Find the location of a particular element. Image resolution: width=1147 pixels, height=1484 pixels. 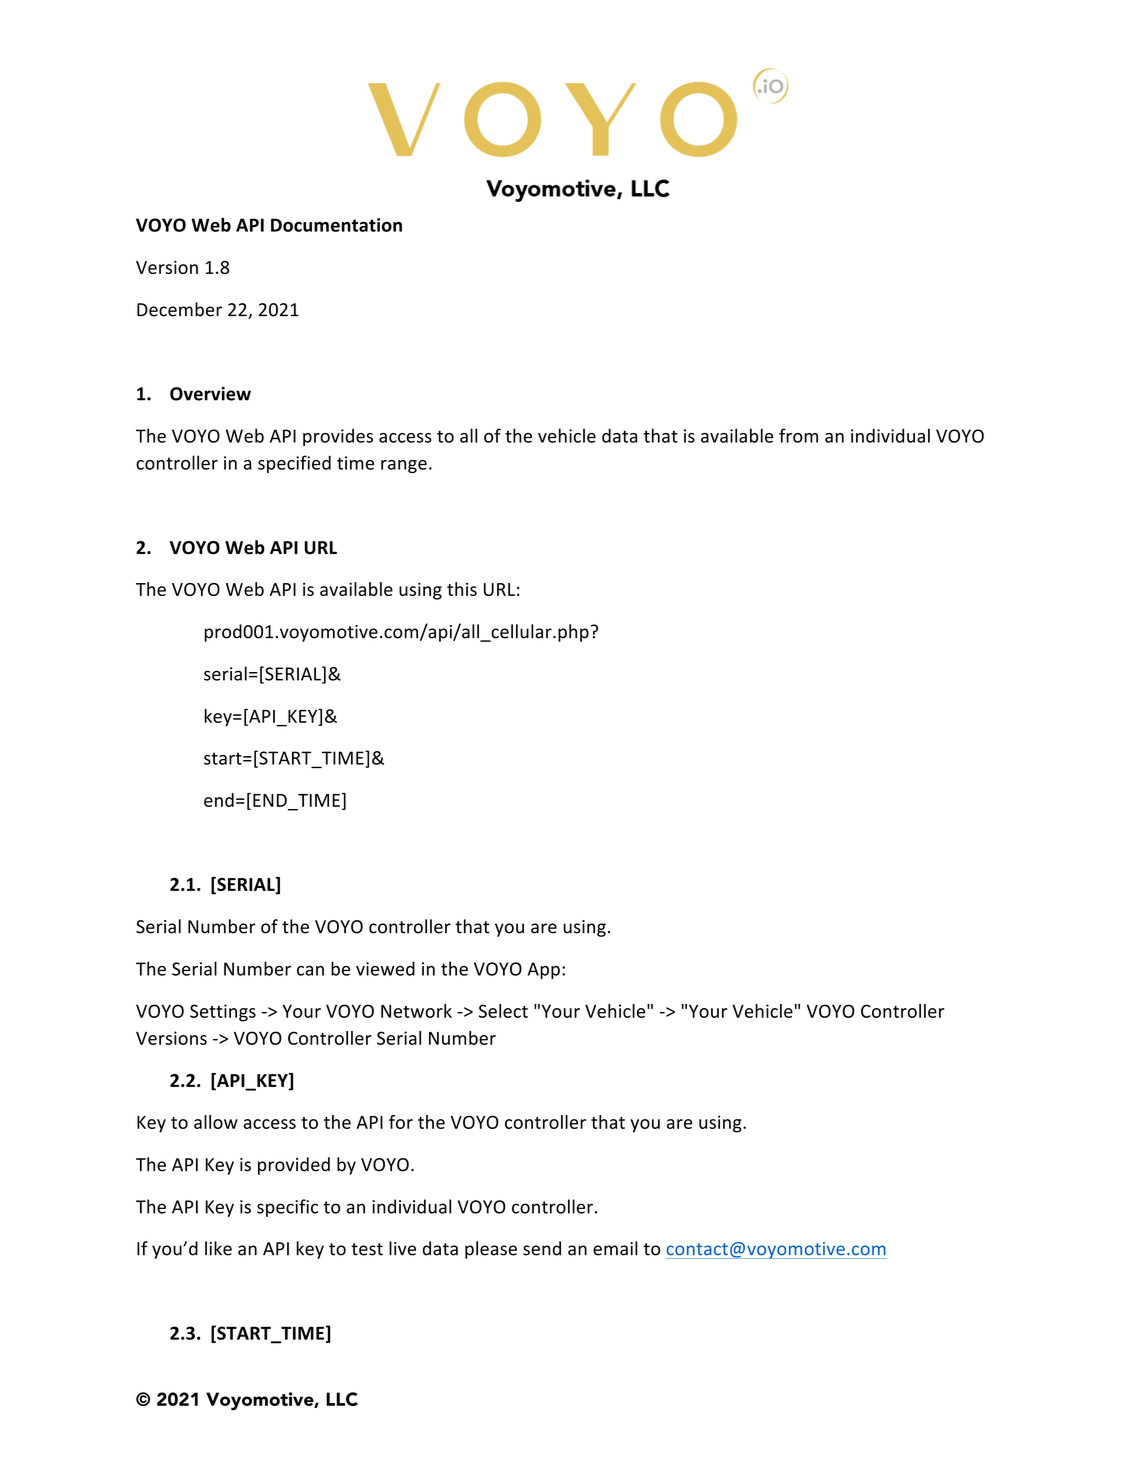

range is located at coordinates (404, 466).
